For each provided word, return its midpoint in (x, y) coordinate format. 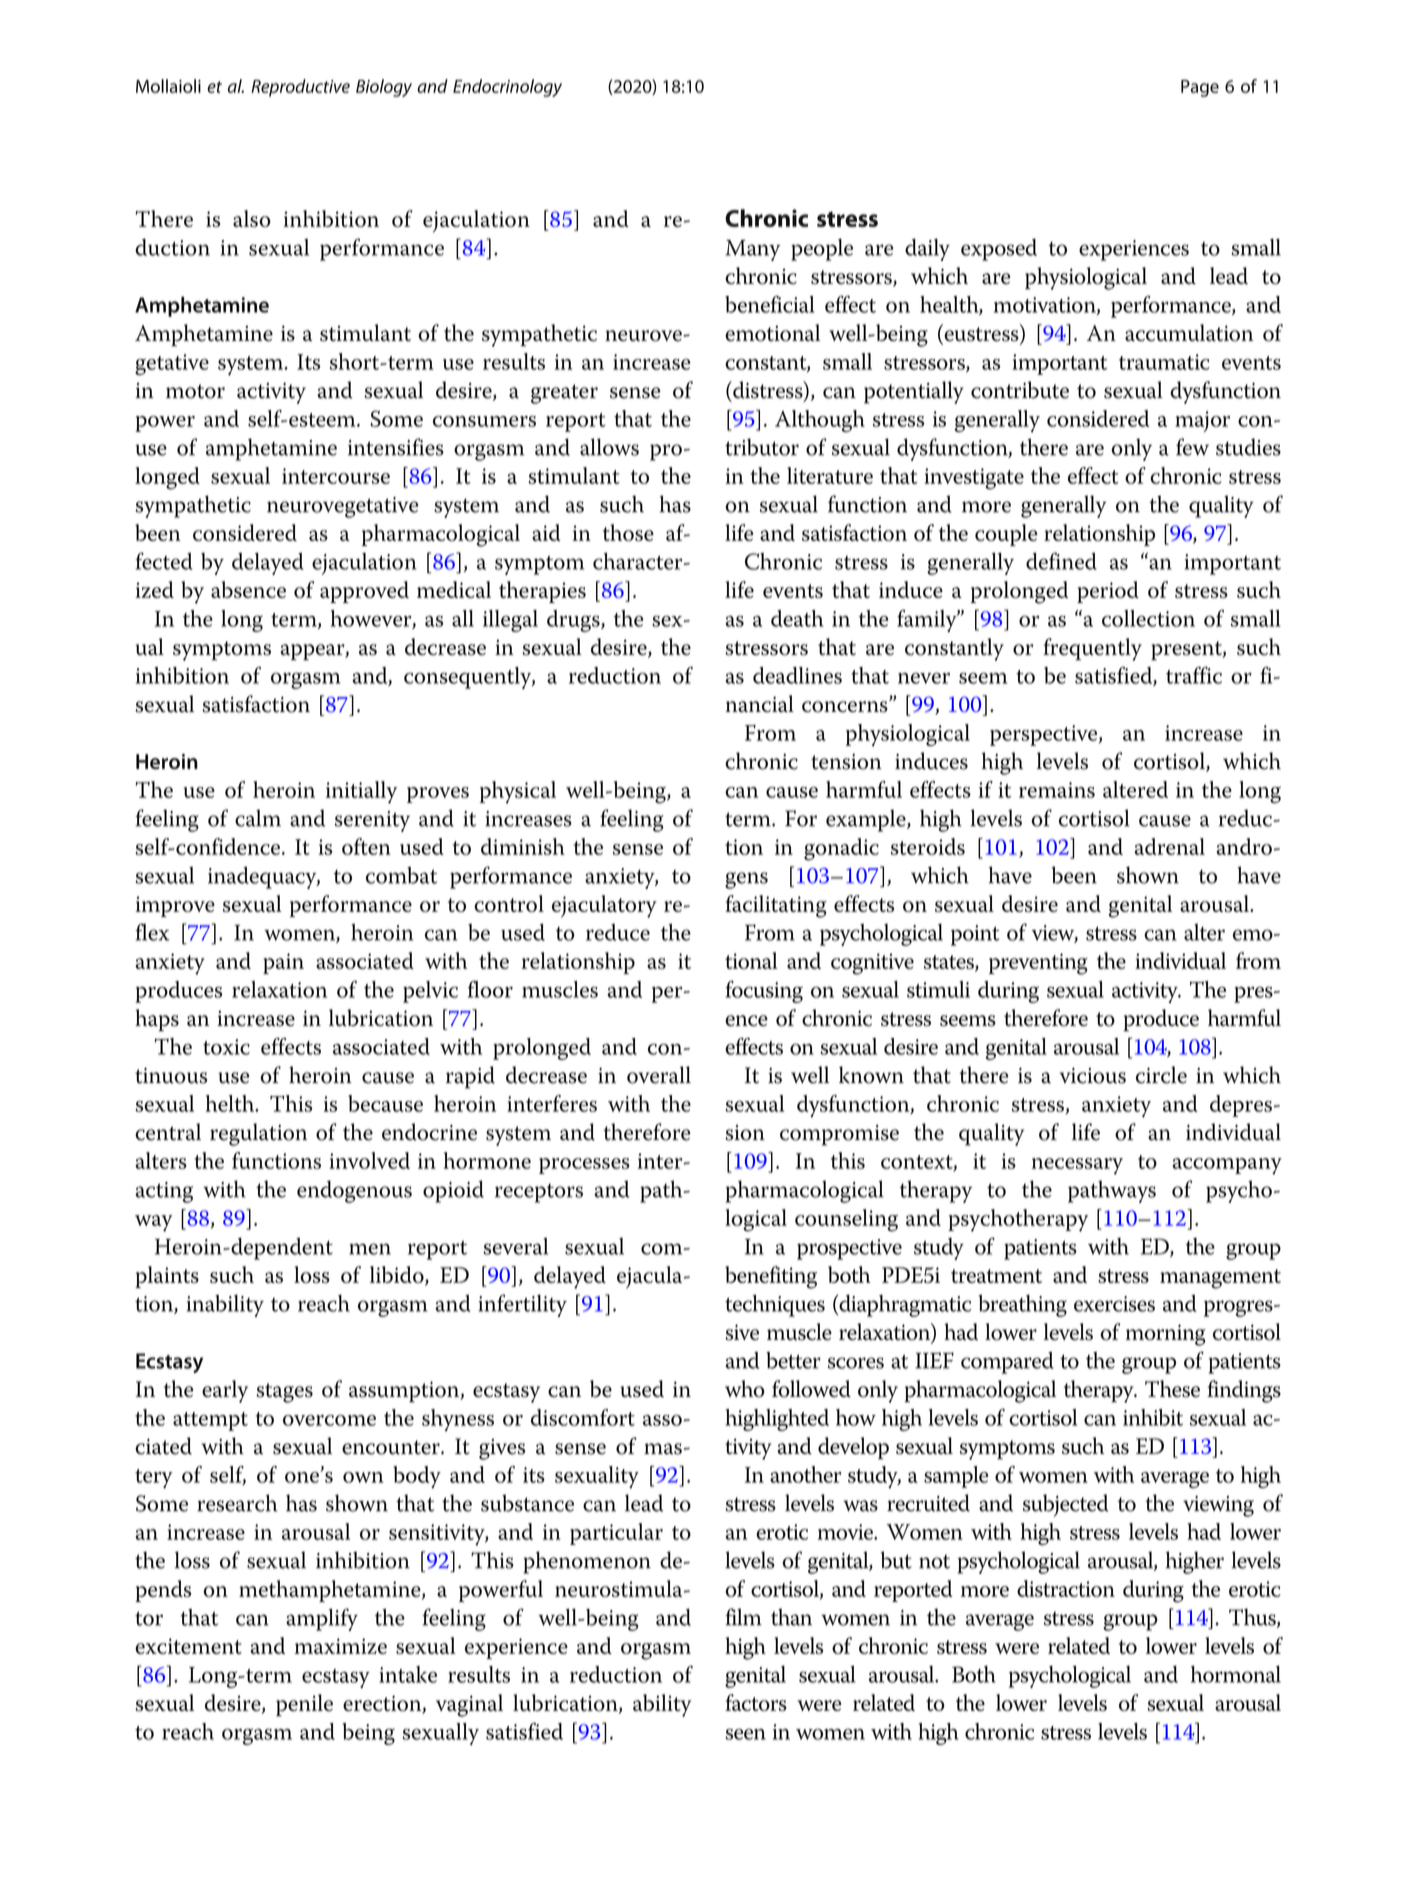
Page (1200, 88)
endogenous (354, 1191)
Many (752, 250)
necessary (1077, 1166)
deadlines (797, 675)
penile (304, 1705)
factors (756, 1702)
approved (364, 592)
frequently (1092, 649)
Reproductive (300, 88)
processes (584, 1166)
